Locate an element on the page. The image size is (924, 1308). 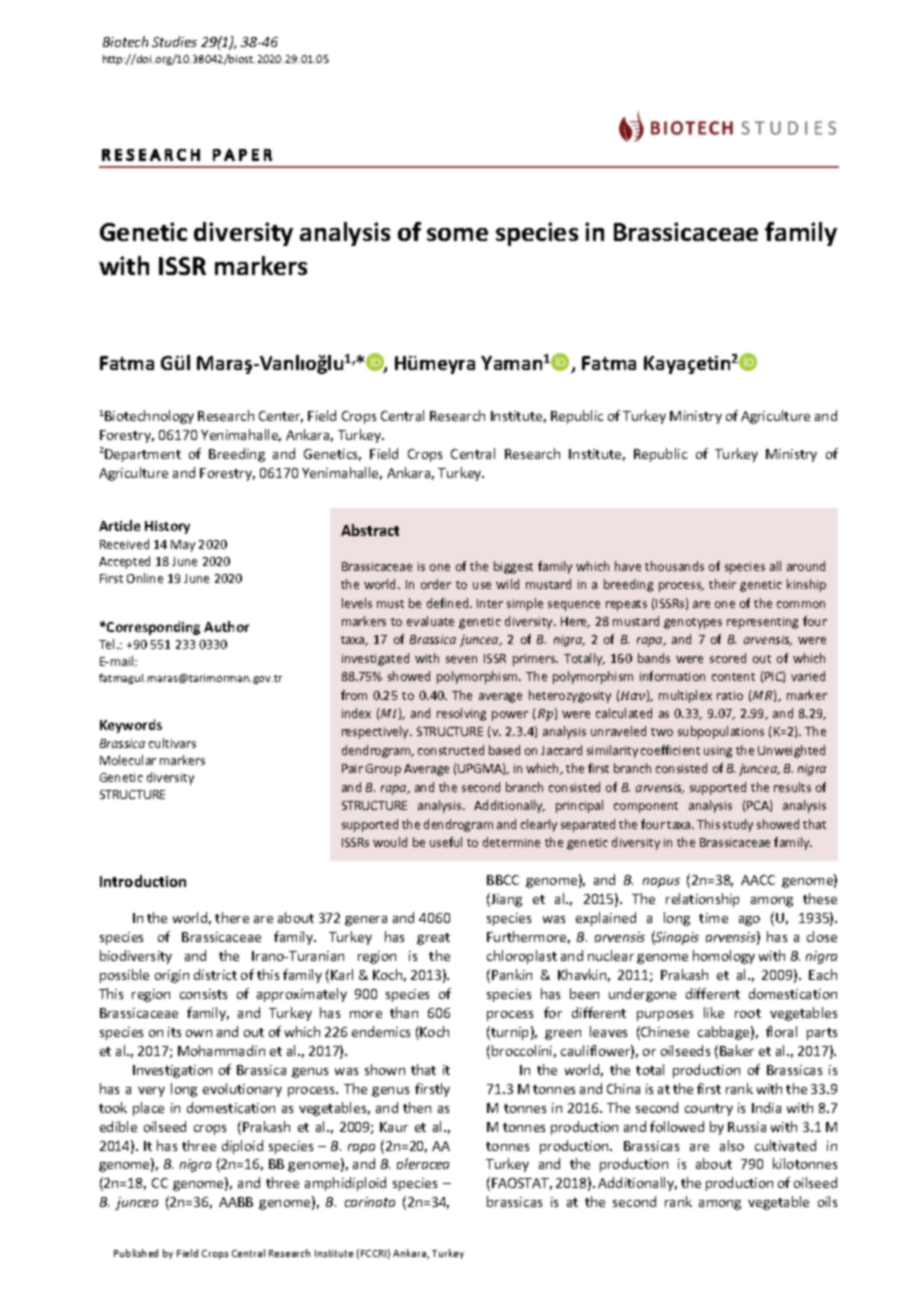
district is located at coordinates (215, 974).
